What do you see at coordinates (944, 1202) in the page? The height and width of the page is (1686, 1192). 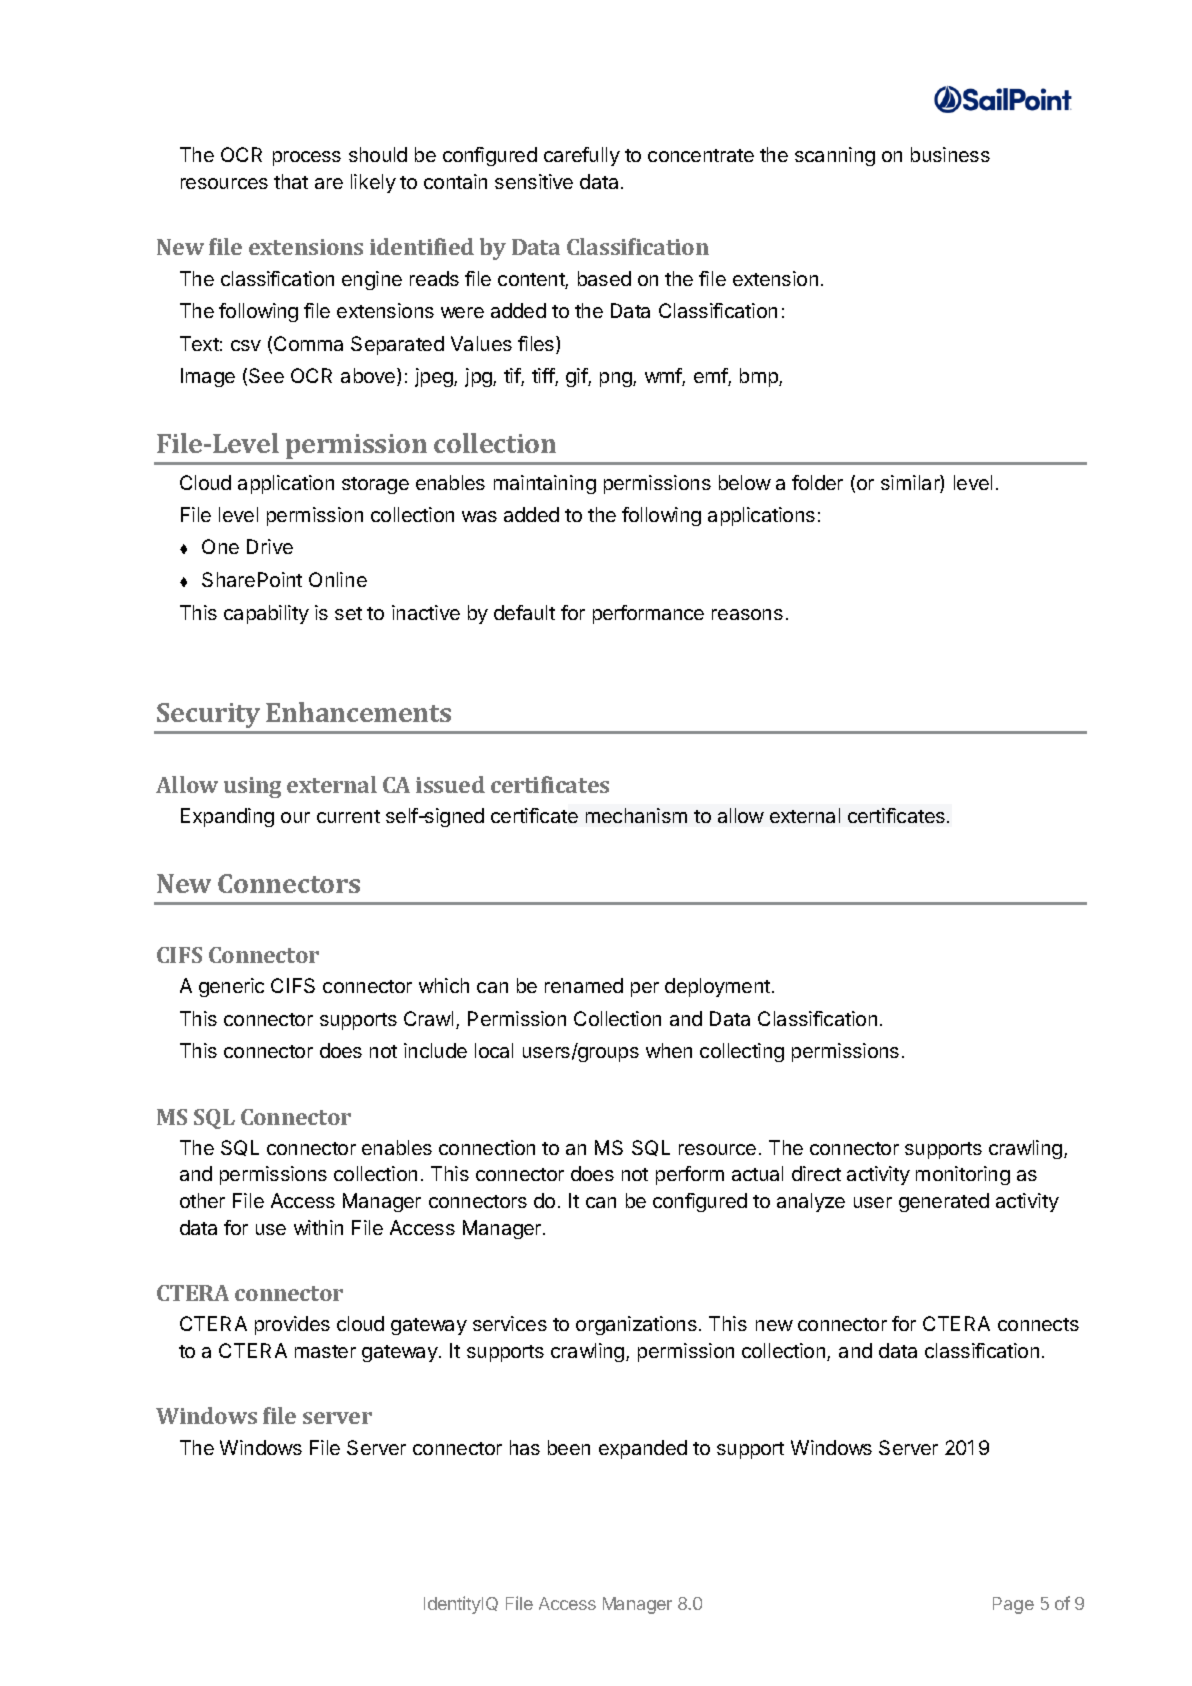 I see `generated` at bounding box center [944, 1202].
